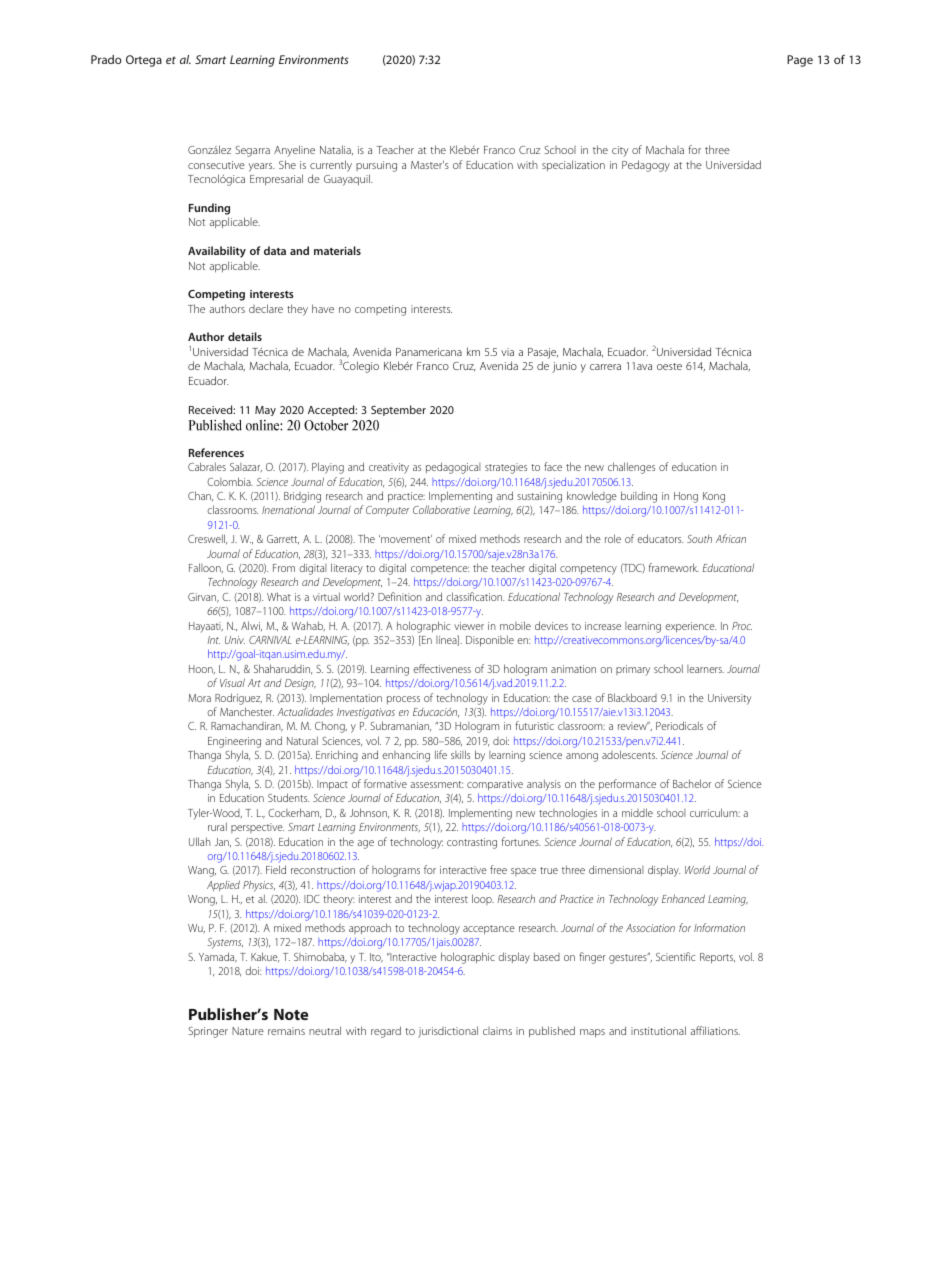  What do you see at coordinates (265, 411) in the screenshot?
I see `May` at bounding box center [265, 411].
